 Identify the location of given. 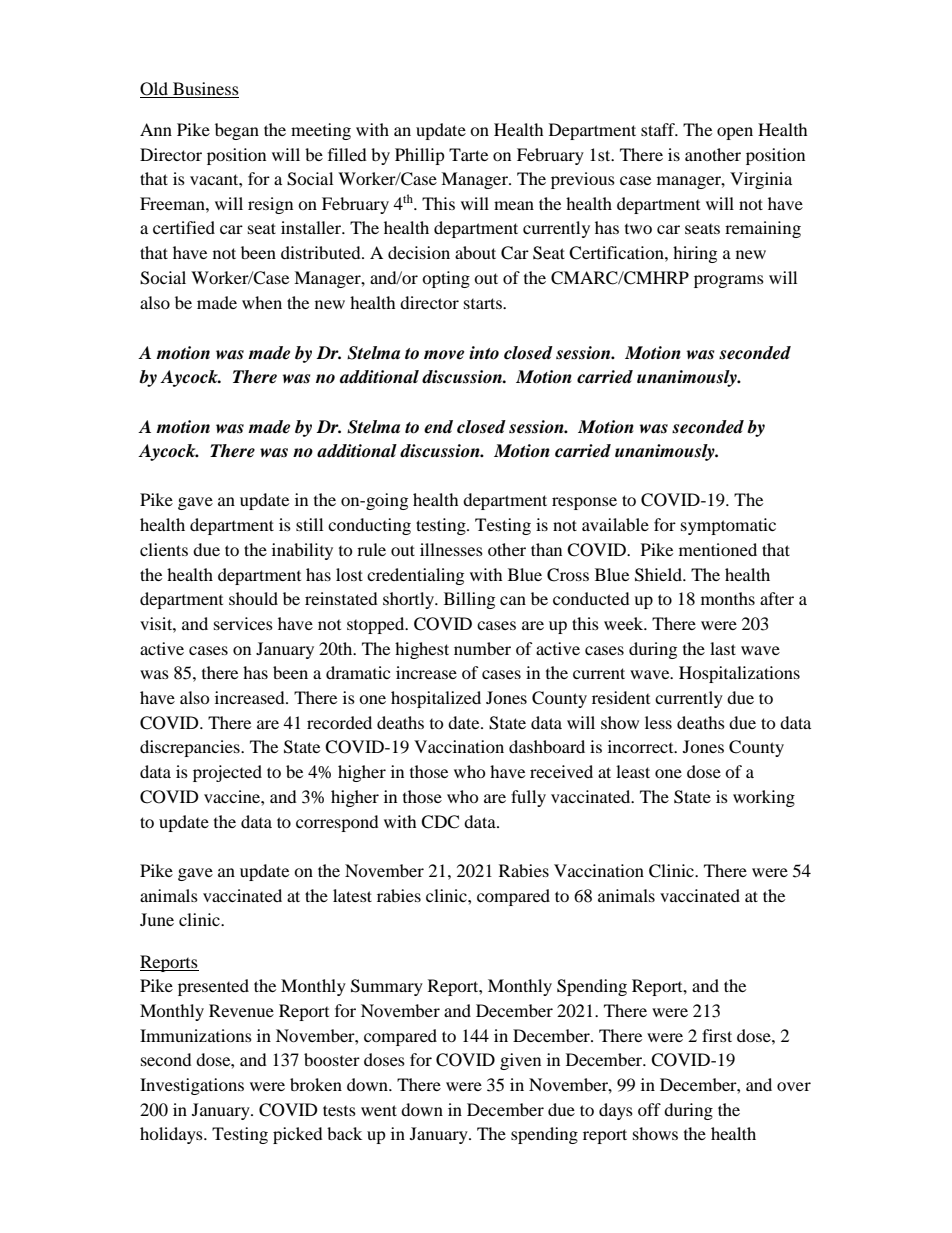
(520, 1061).
